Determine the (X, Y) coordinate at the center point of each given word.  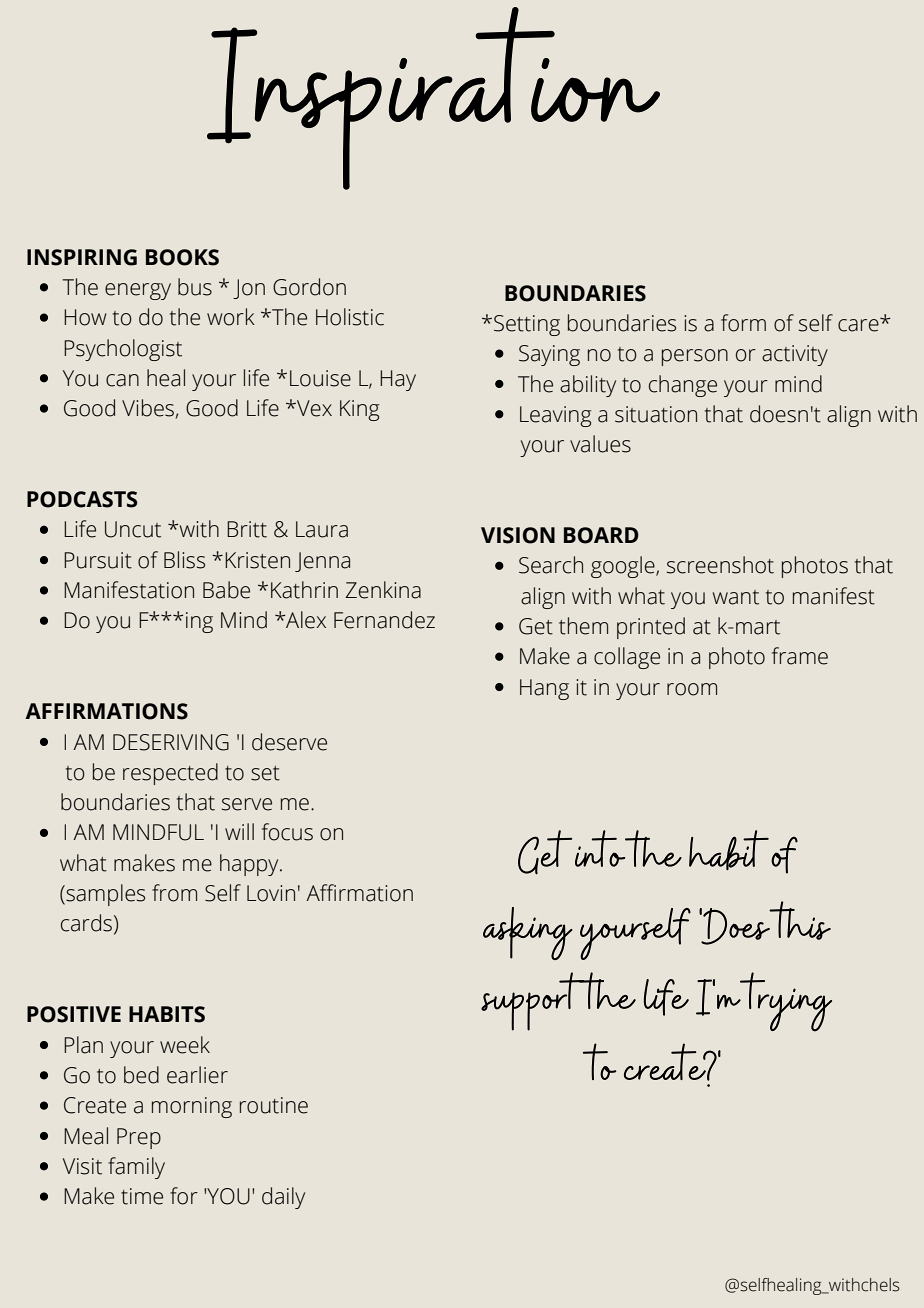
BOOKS (182, 257)
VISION (518, 535)
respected (170, 774)
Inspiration (433, 98)
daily (283, 1198)
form (743, 323)
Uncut (133, 529)
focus (287, 832)
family (136, 1168)
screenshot (720, 565)
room (692, 689)
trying (785, 1002)
